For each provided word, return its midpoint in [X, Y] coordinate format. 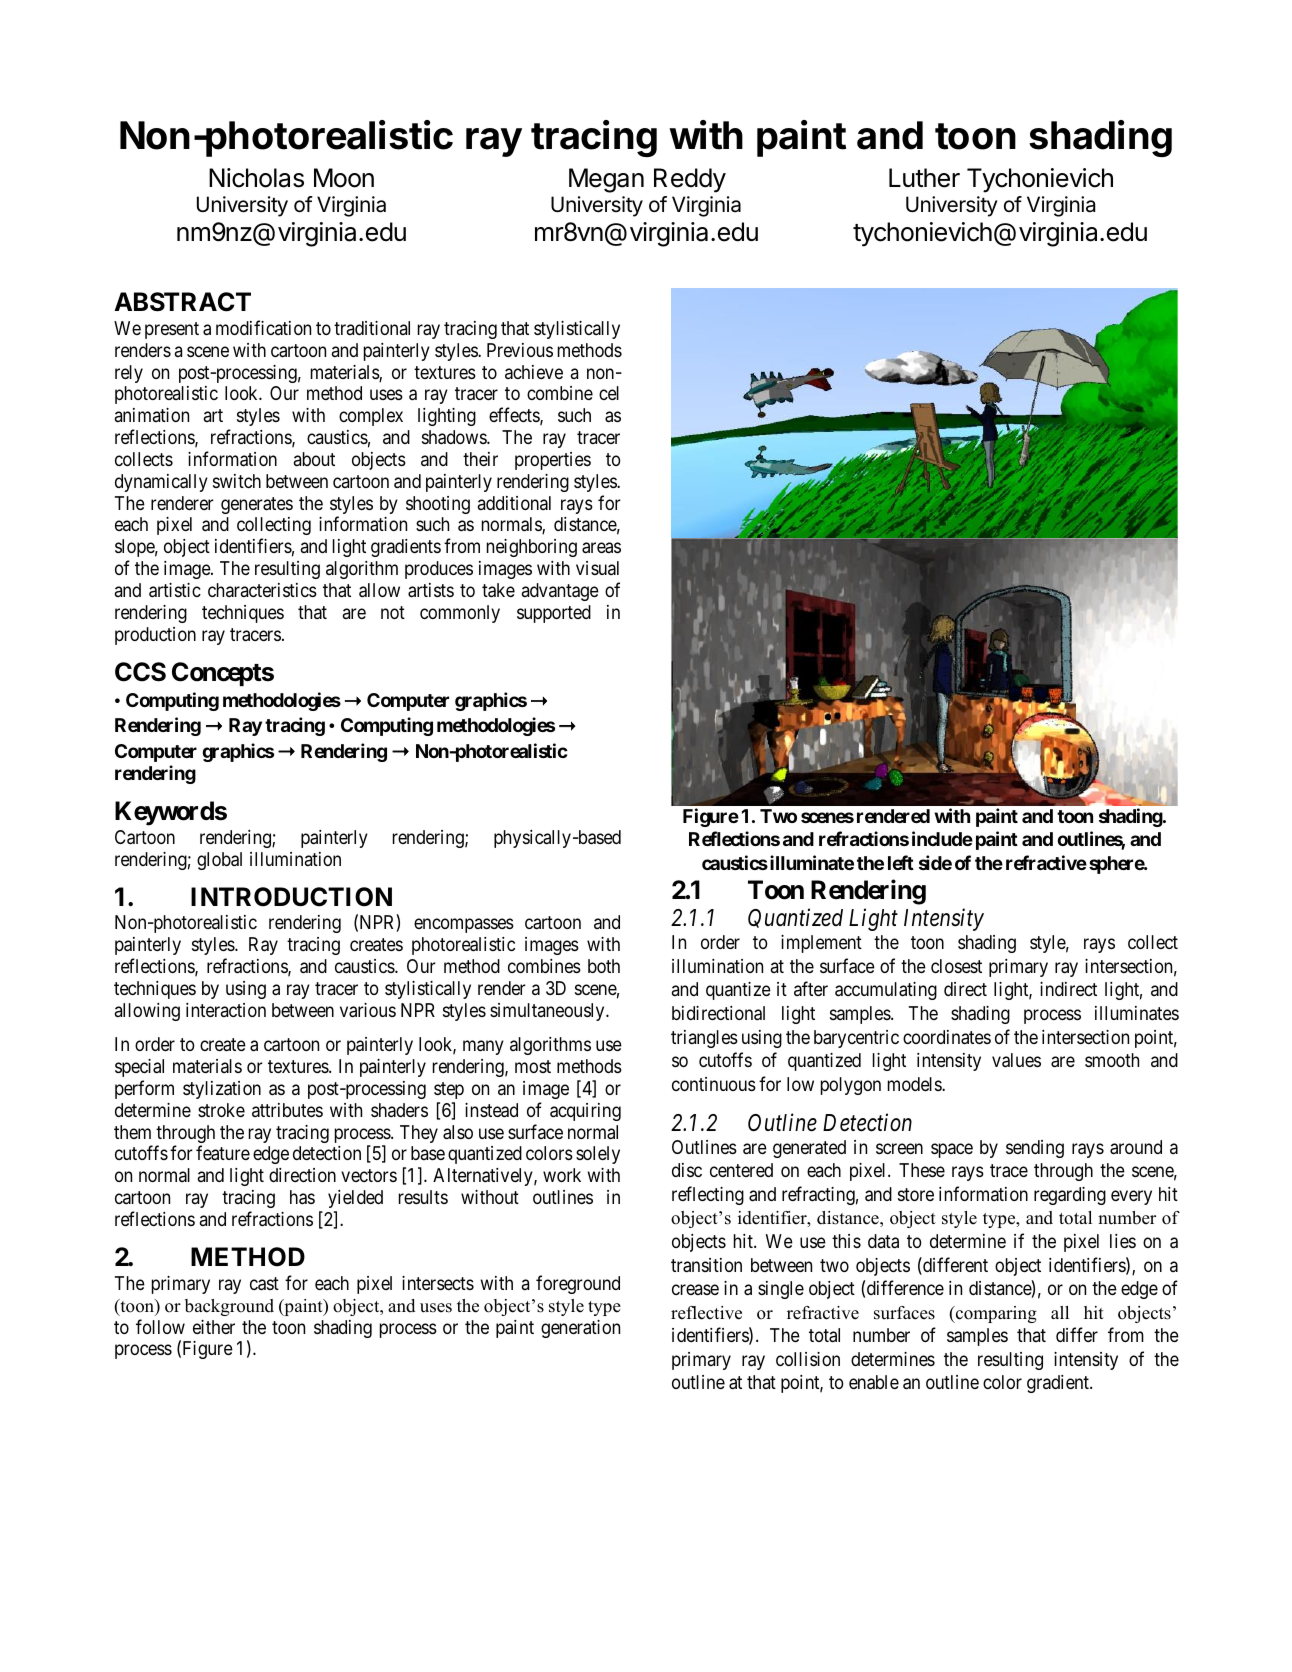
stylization [222, 1090]
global [219, 861]
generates [257, 505]
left [901, 862]
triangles [704, 1039]
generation [580, 1329]
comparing [995, 1314]
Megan [606, 180]
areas [601, 548]
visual [597, 568]
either [214, 1327]
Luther [924, 178]
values [1016, 1060]
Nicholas [256, 178]
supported [554, 614]
